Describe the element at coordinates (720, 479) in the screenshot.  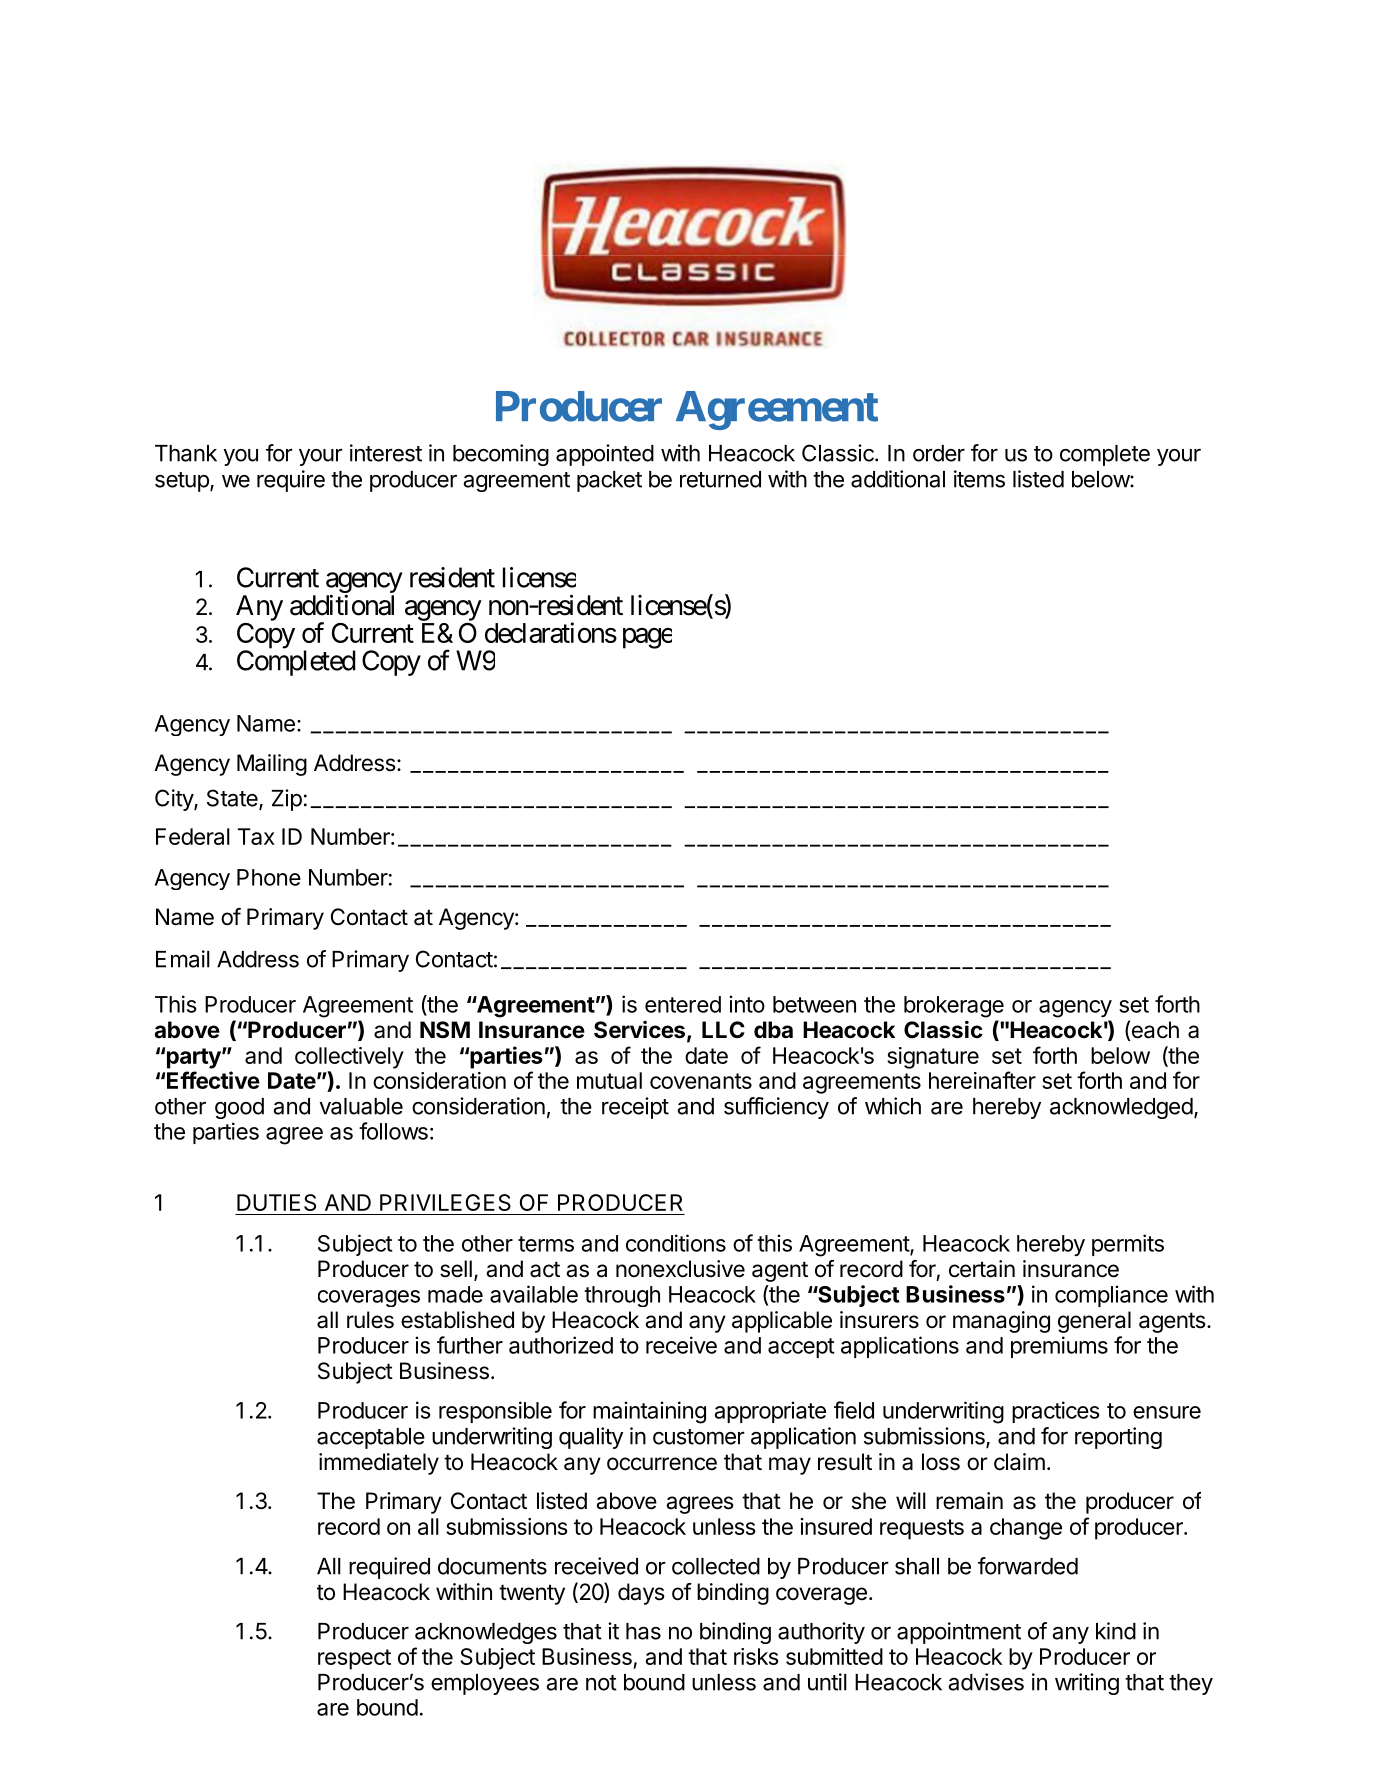
I see `returned` at that location.
